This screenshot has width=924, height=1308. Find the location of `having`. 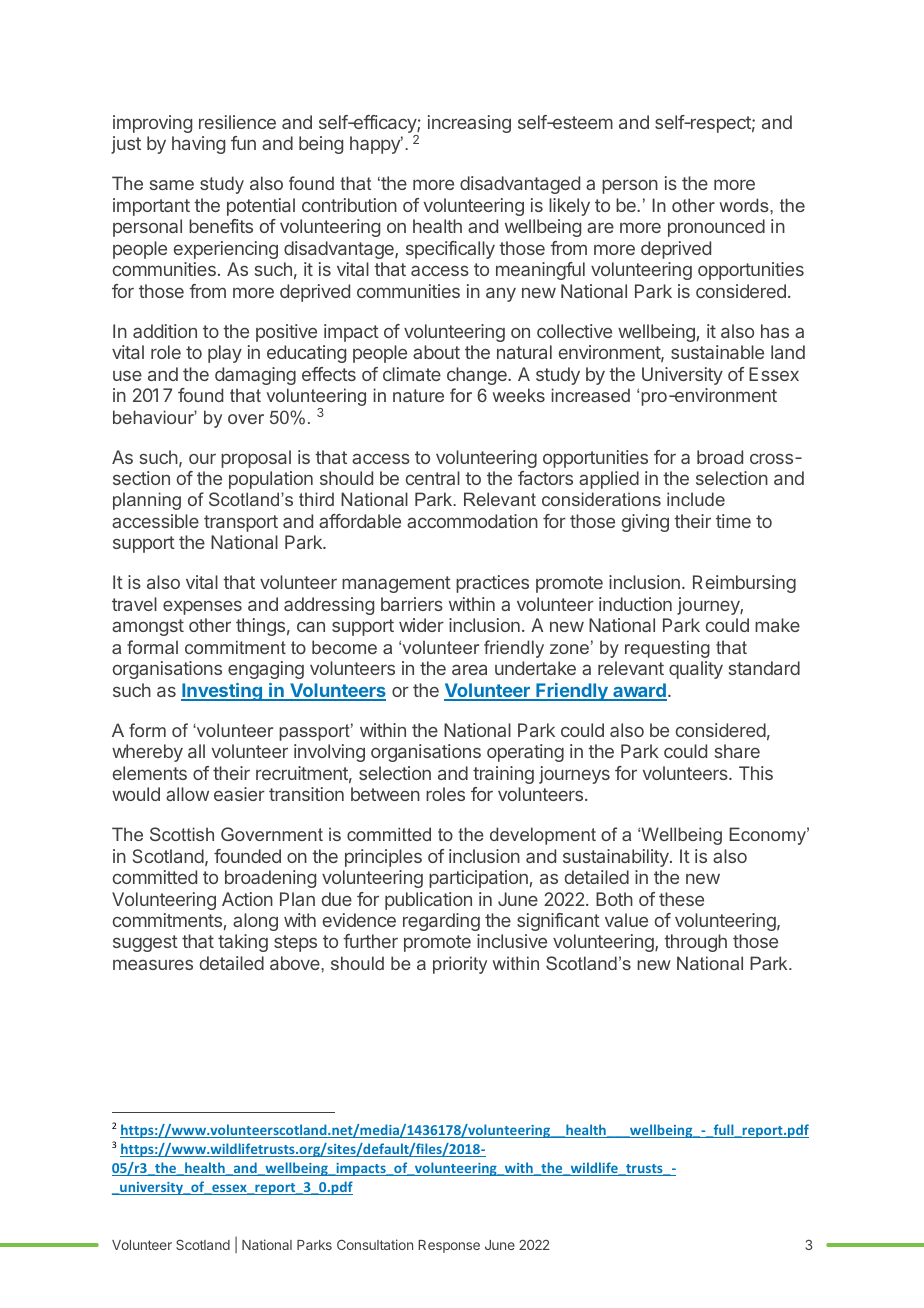

having is located at coordinates (198, 145).
